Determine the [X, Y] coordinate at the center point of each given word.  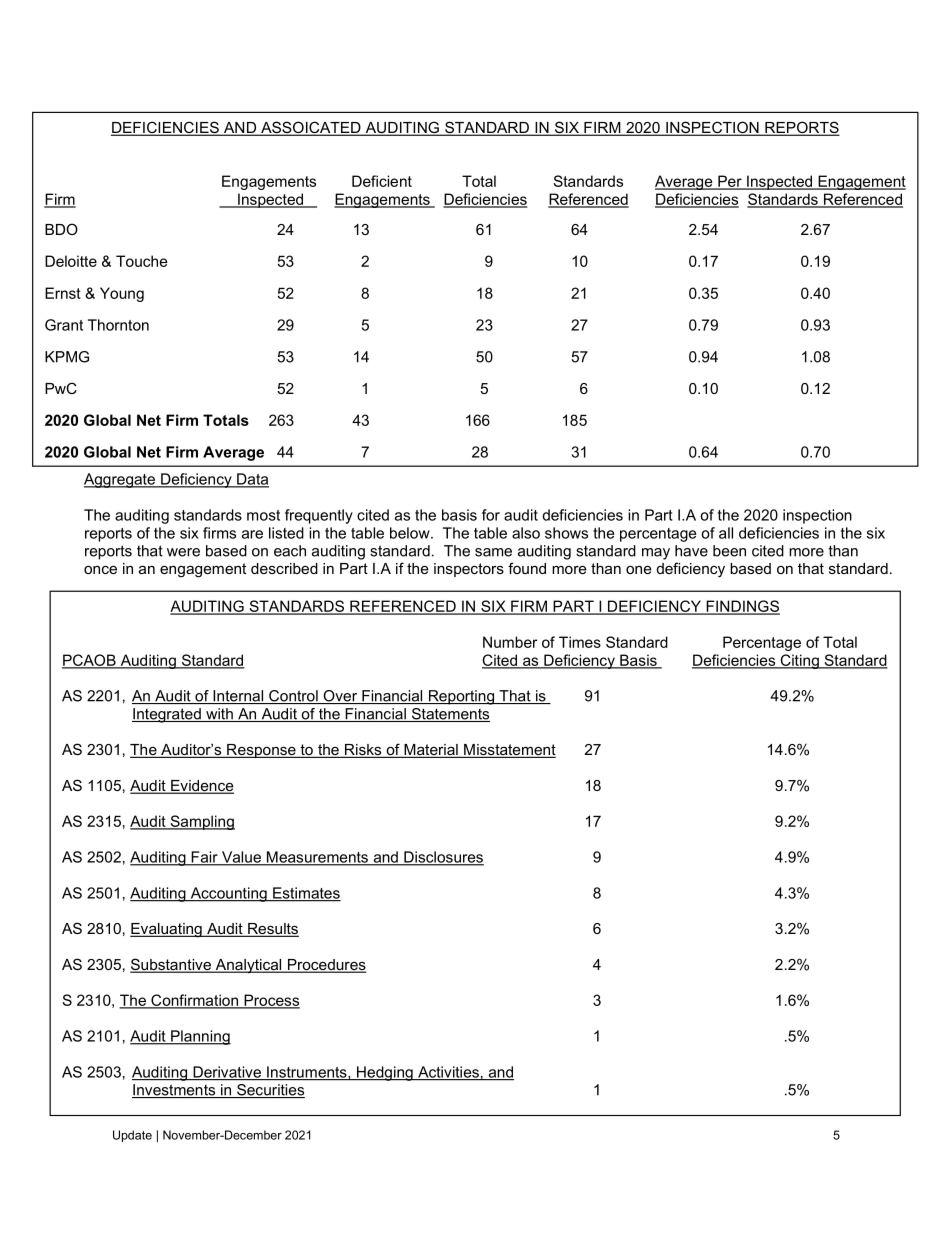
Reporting [461, 697]
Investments [175, 1091]
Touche [142, 261]
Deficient [382, 181]
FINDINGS [742, 607]
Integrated [167, 715]
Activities [448, 1073]
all [726, 533]
